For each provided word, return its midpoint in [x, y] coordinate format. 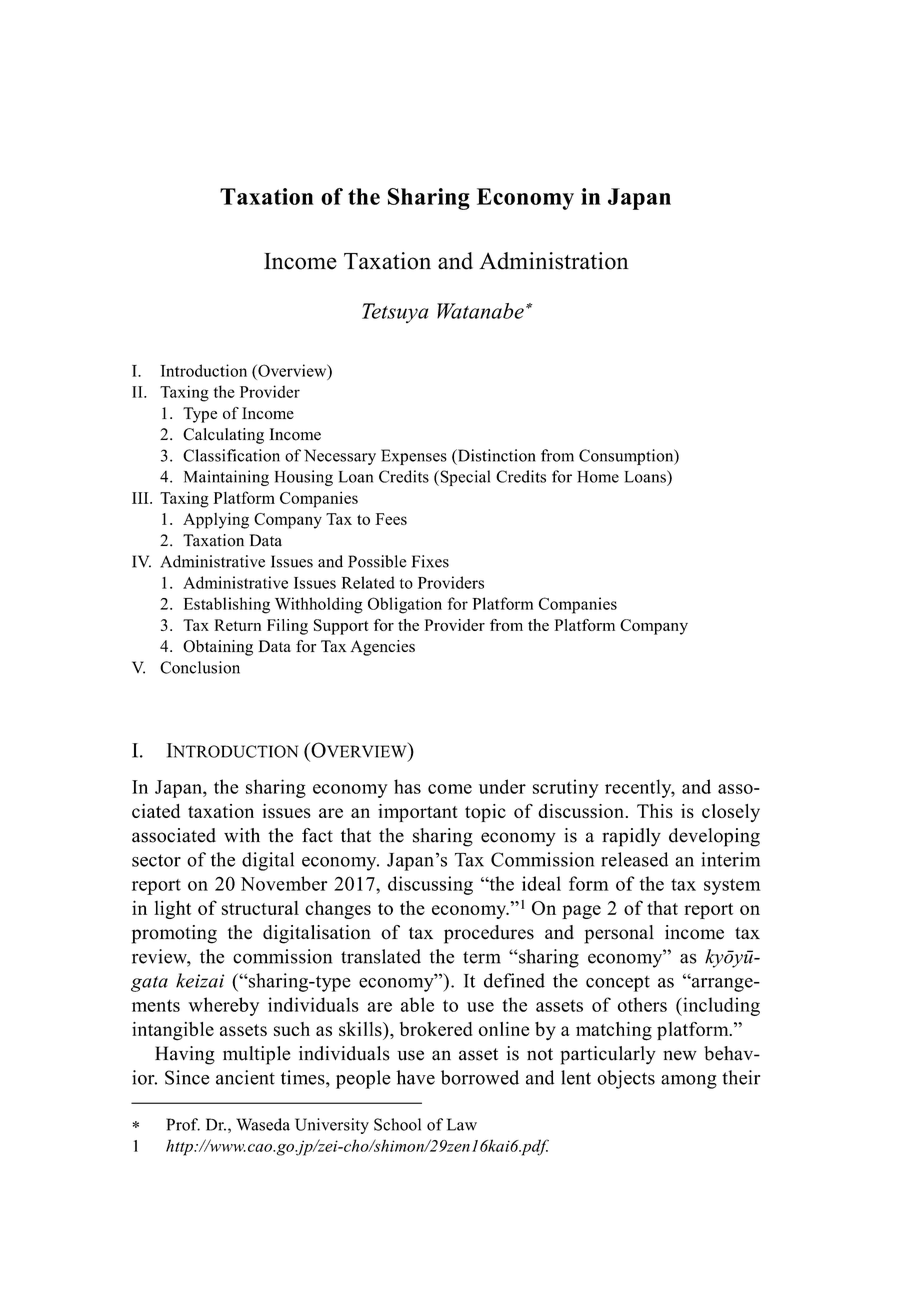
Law [462, 1124]
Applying [216, 520]
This [655, 811]
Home [598, 477]
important [418, 813]
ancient [245, 1077]
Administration [554, 261]
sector [156, 860]
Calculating [223, 436]
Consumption [627, 457]
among [689, 1082]
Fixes [430, 561]
